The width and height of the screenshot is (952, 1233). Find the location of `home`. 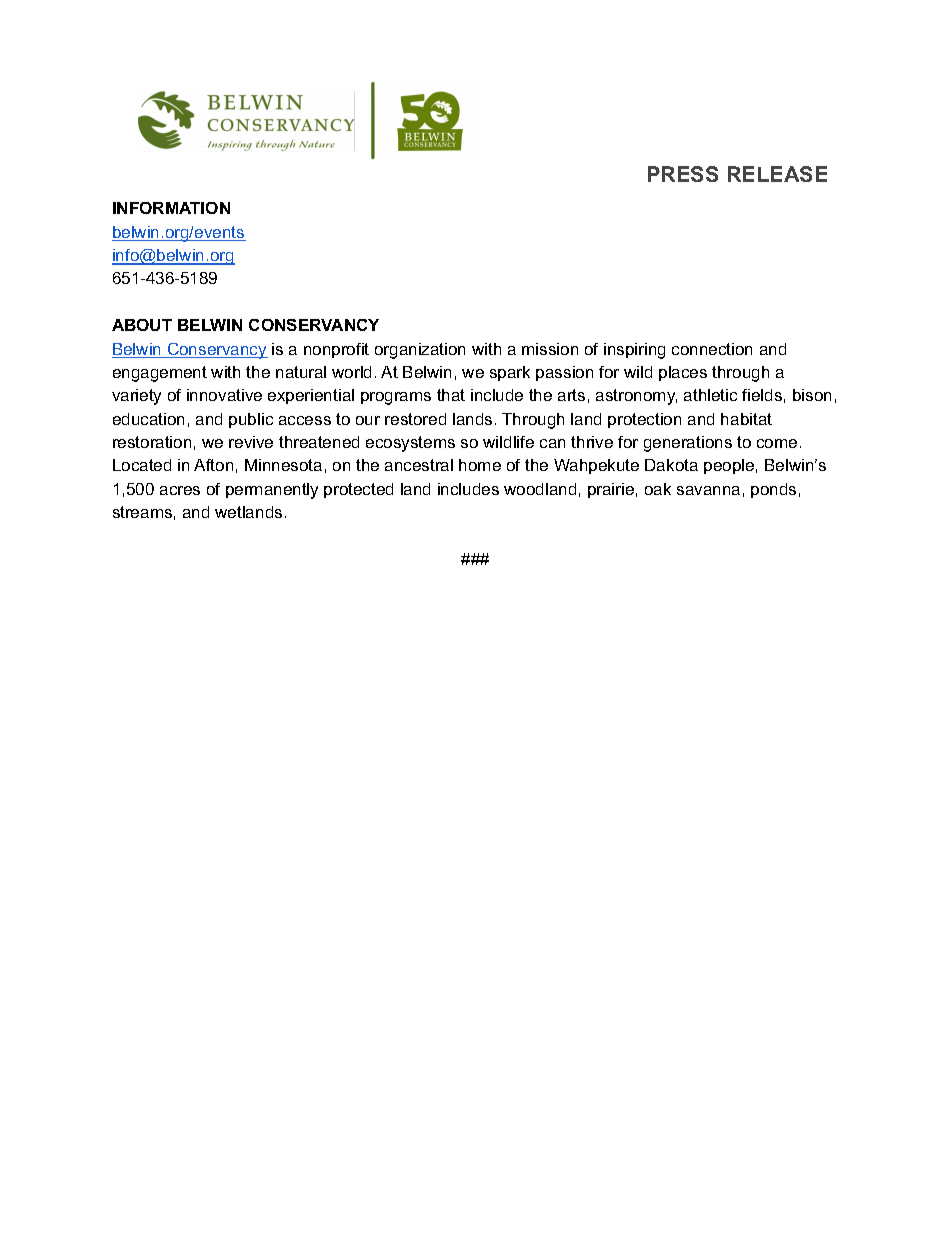

home is located at coordinates (480, 465).
